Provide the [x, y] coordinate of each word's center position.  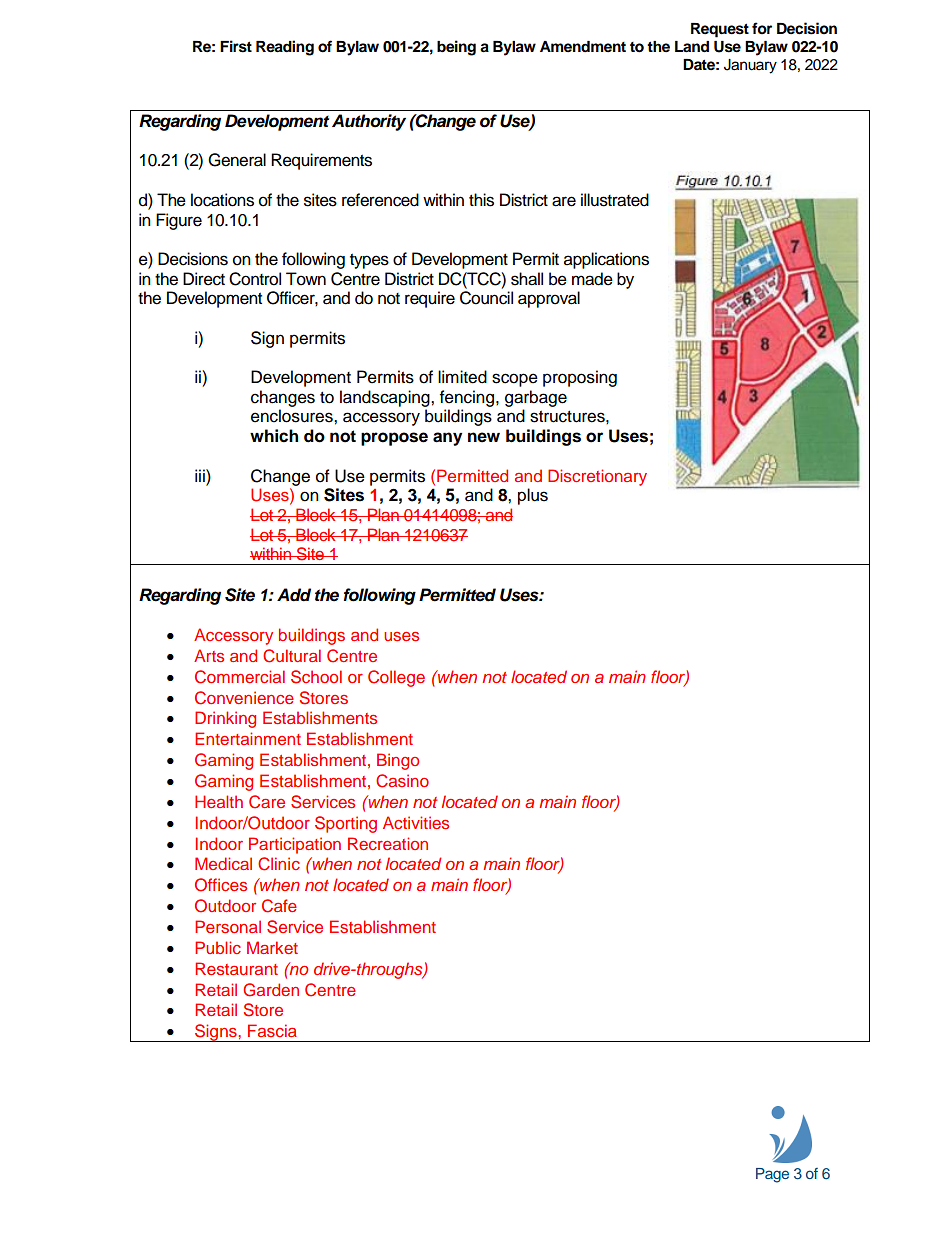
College [396, 678]
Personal [228, 926]
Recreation [388, 843]
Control [255, 279]
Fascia [272, 1030]
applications [606, 260]
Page [772, 1175]
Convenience [244, 698]
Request [720, 30]
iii [201, 475]
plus [533, 496]
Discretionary [597, 477]
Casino [402, 781]
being [456, 48]
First [236, 46]
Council [486, 298]
